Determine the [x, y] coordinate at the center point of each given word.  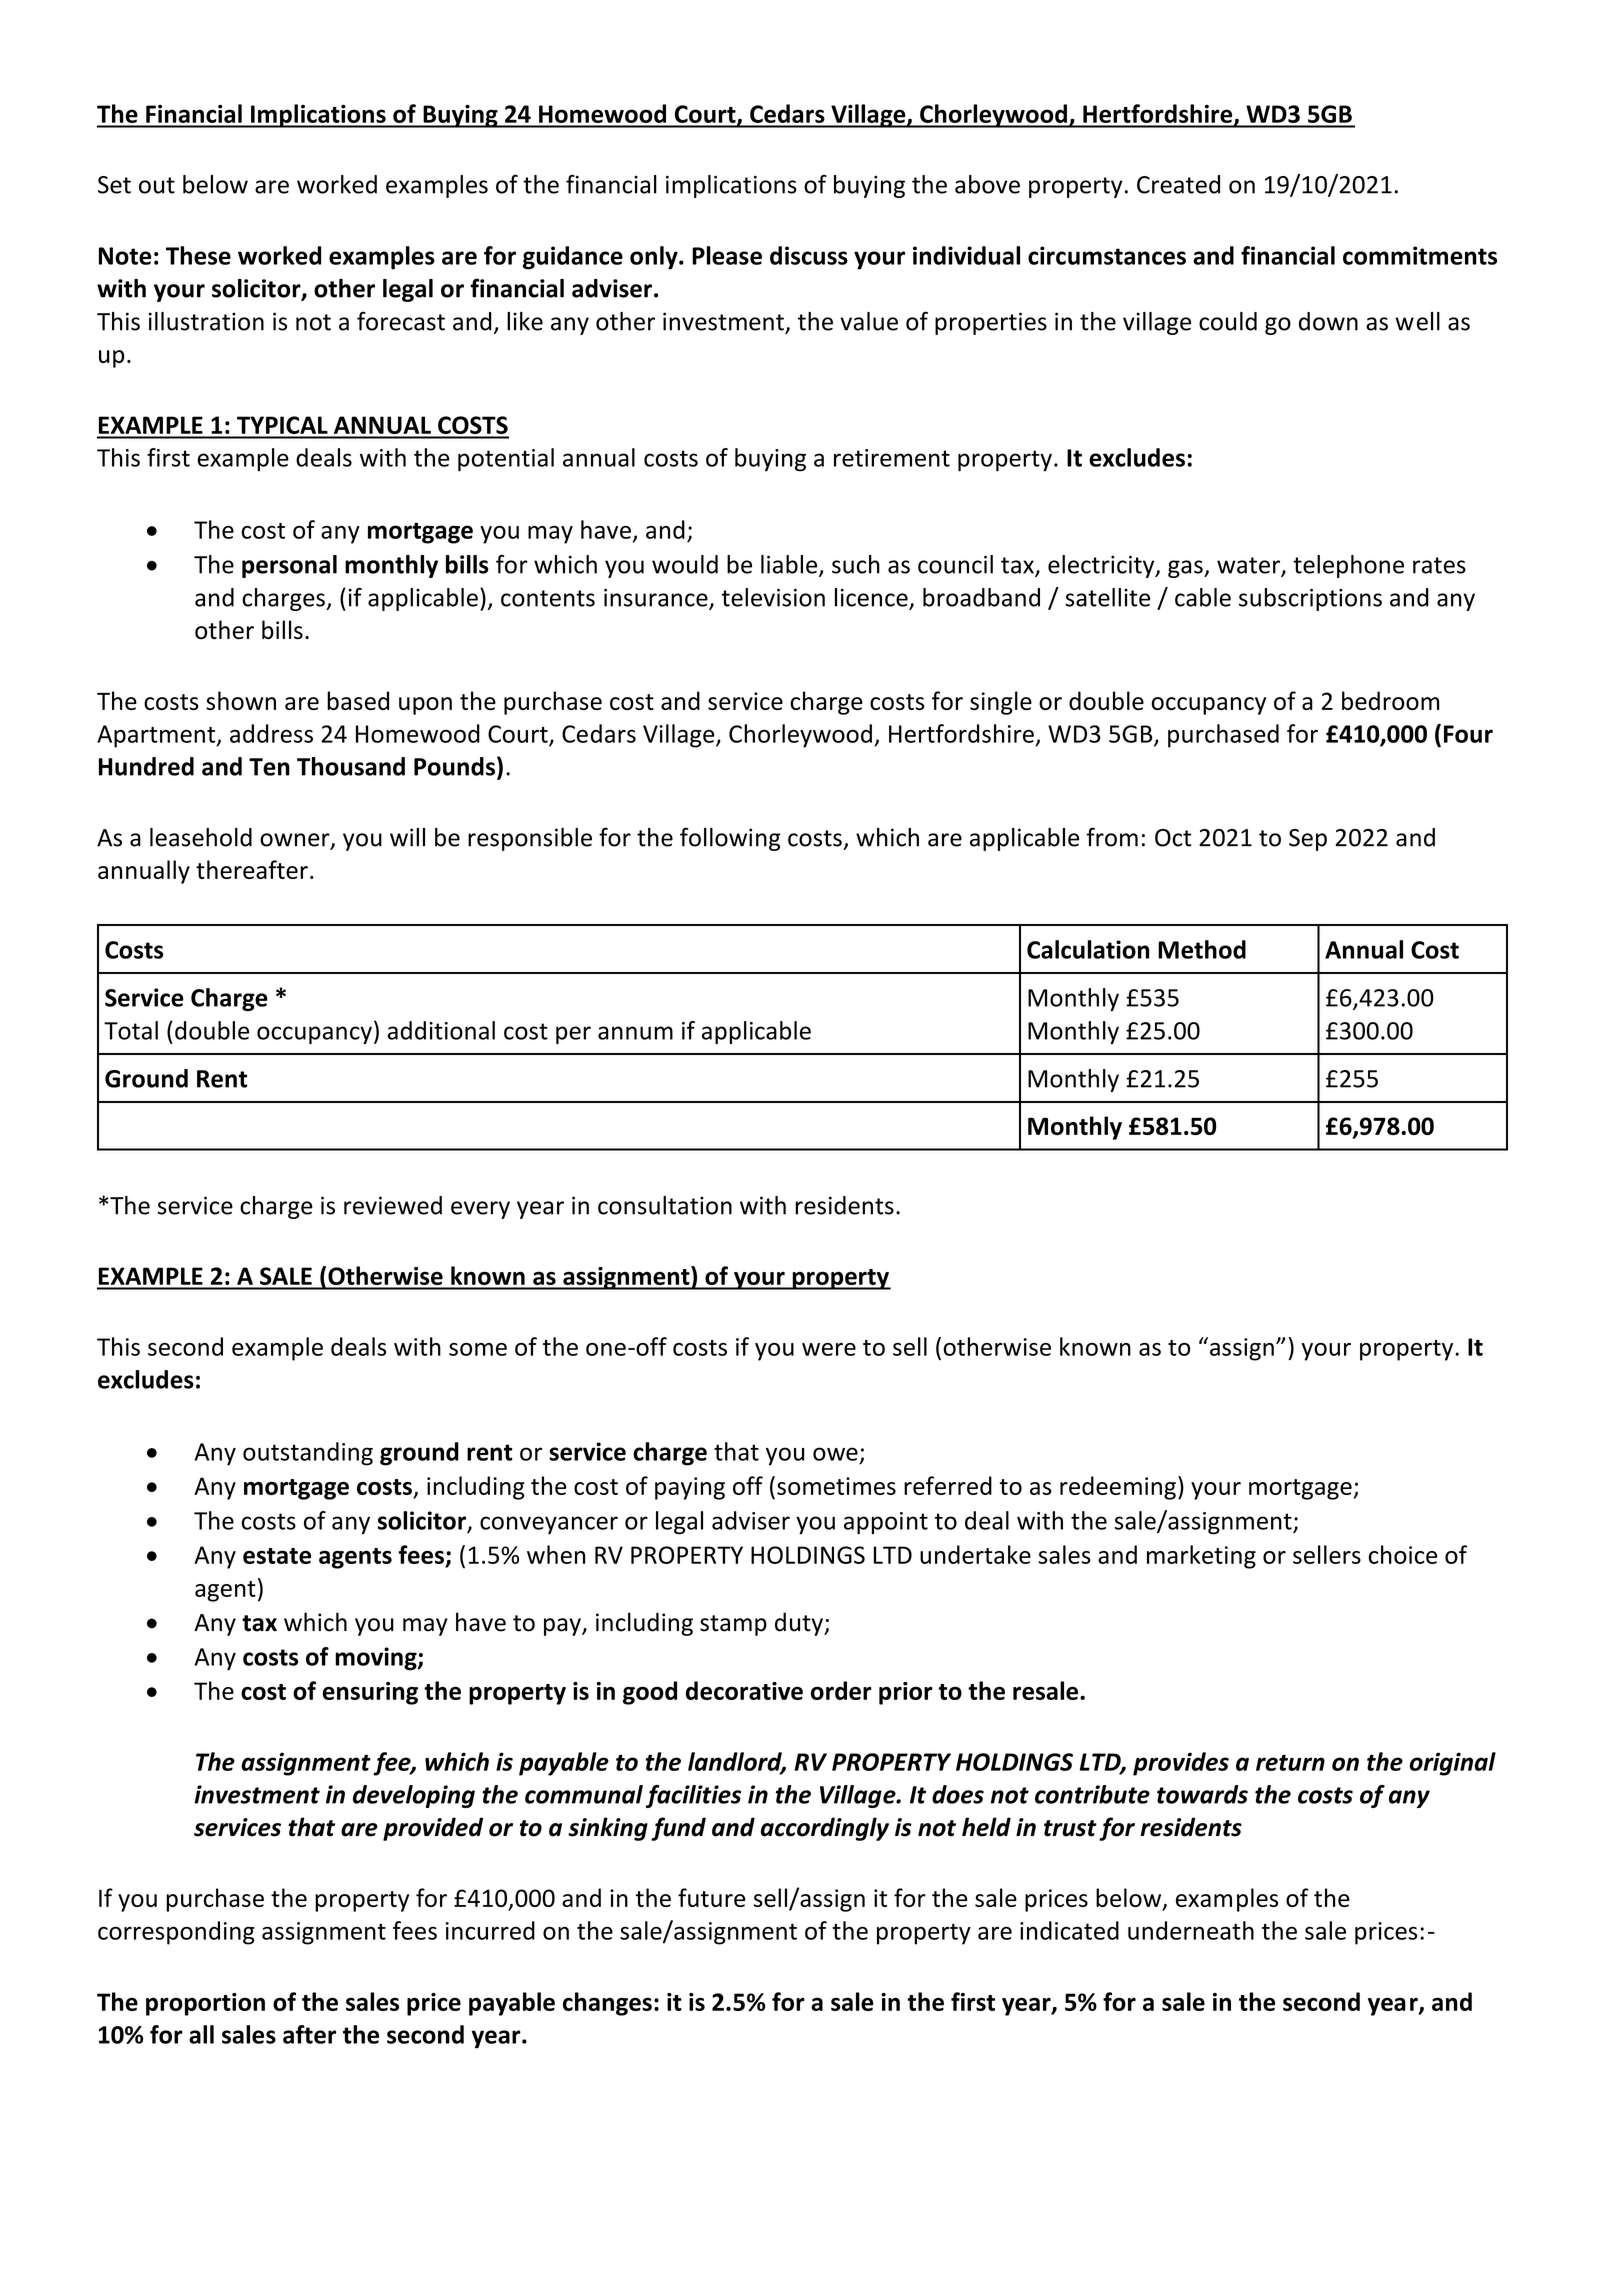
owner [296, 841]
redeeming [1118, 1488]
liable [790, 565]
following [730, 839]
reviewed [393, 1205]
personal [289, 566]
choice [1403, 1554]
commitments [1420, 255]
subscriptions [1310, 599]
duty [800, 1624]
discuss [809, 255]
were [829, 1349]
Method [1202, 949]
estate [277, 1556]
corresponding [176, 1933]
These [198, 255]
